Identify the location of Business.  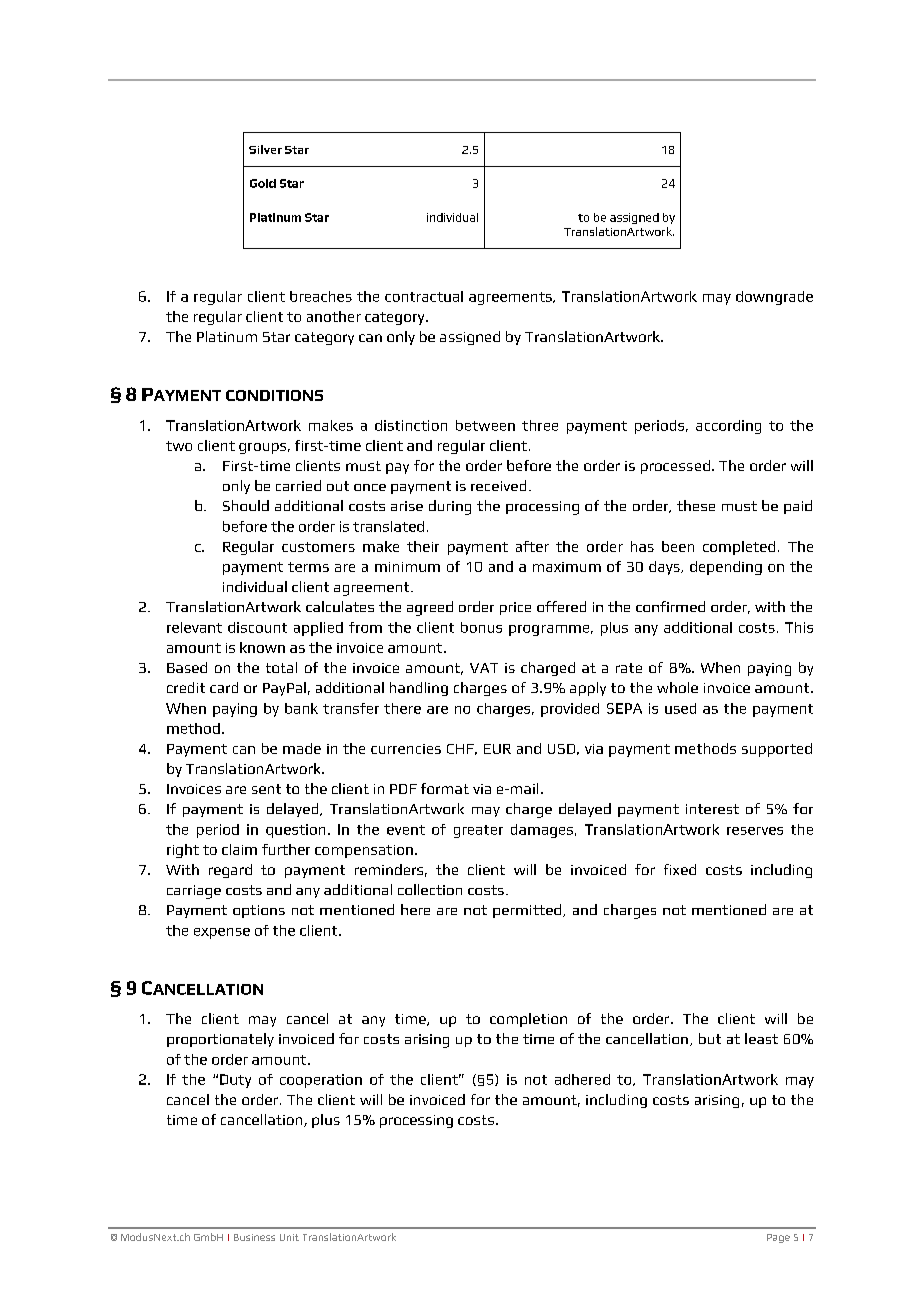
(254, 1237).
